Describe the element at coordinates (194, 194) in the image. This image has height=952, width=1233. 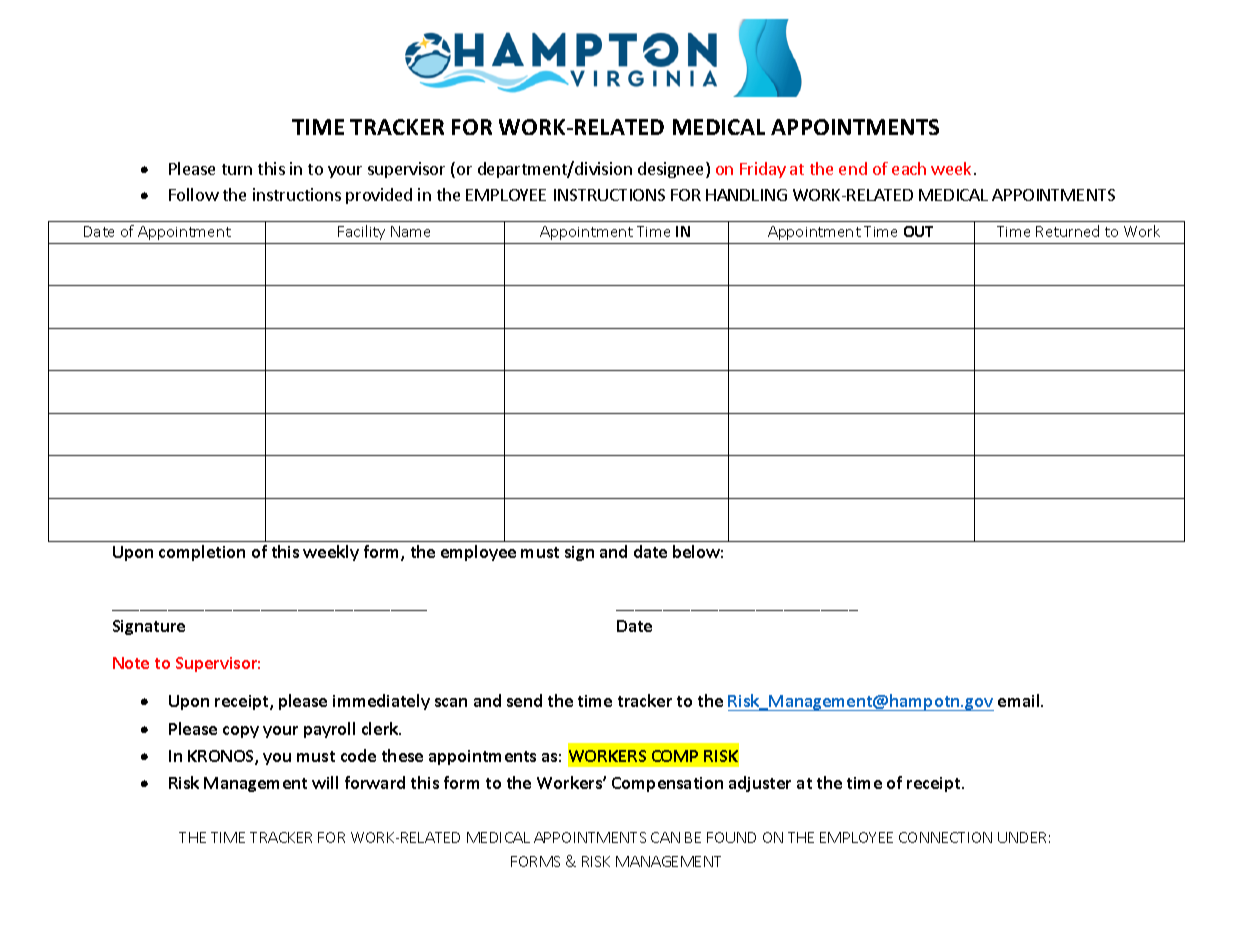
I see `Follow` at that location.
